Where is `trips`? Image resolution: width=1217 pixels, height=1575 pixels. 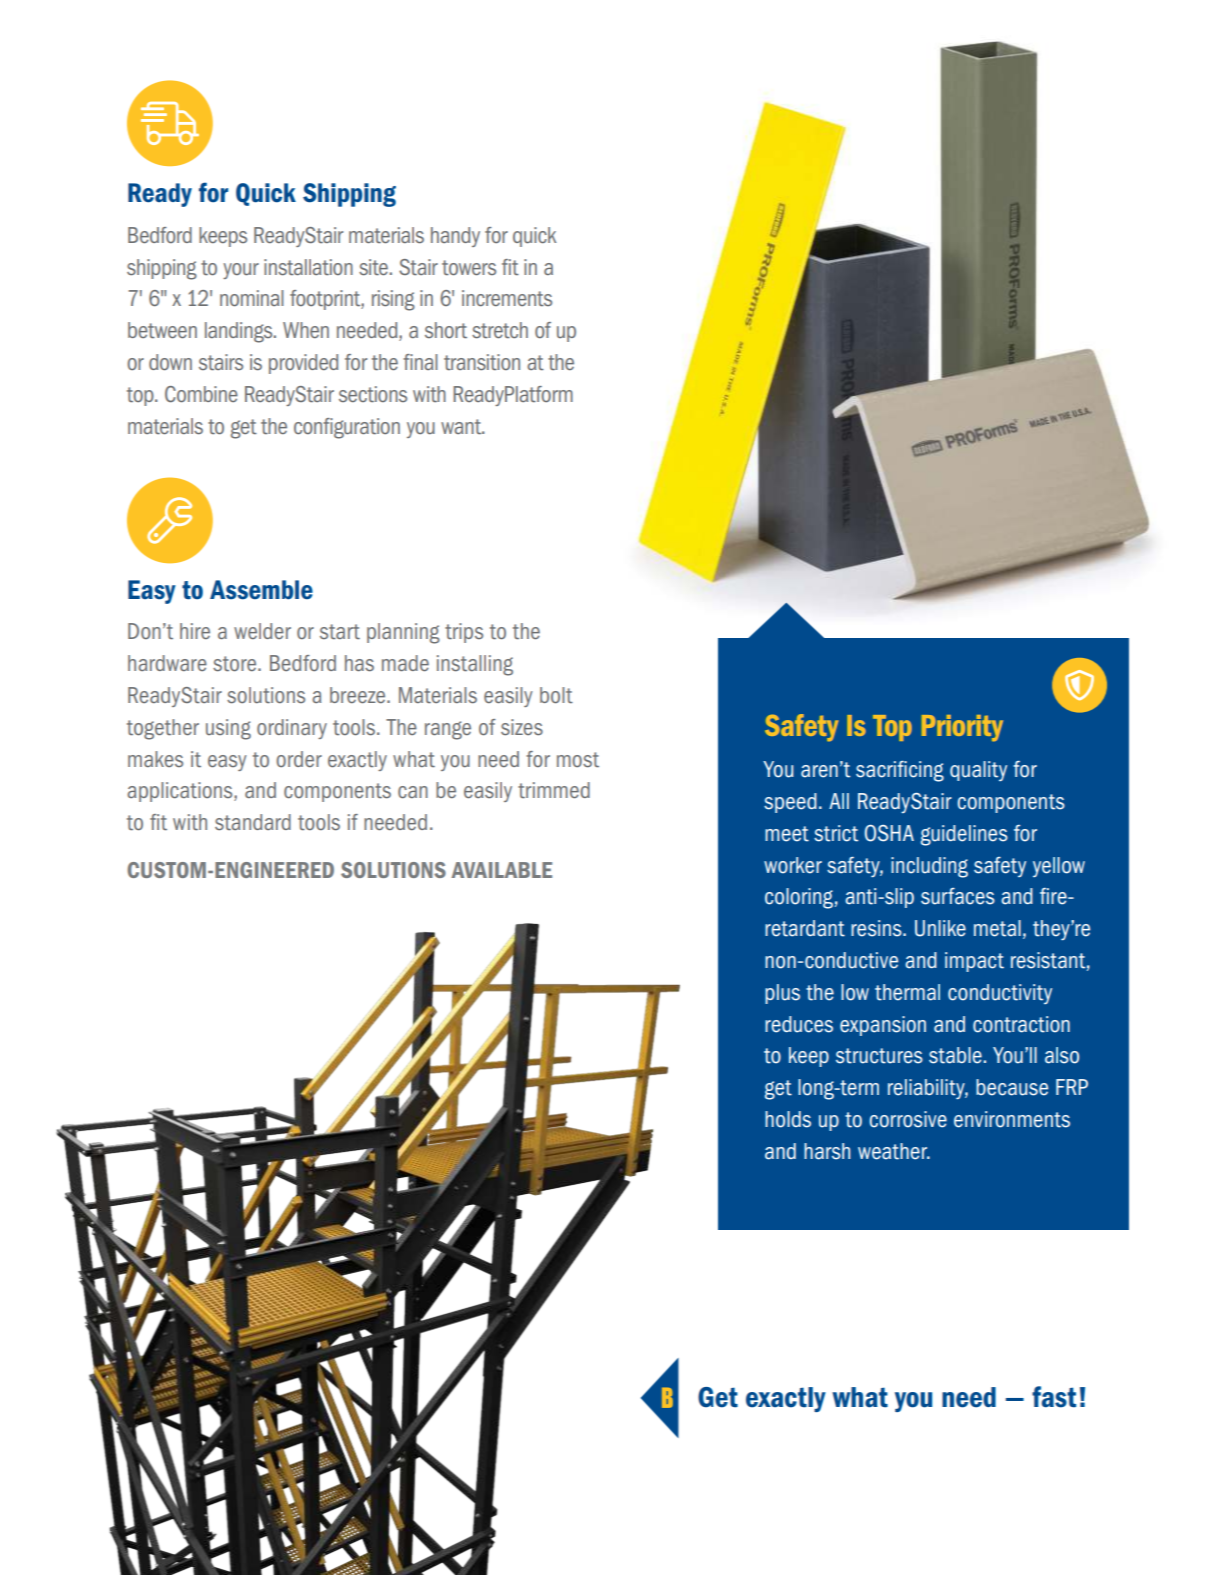 trips is located at coordinates (464, 633).
